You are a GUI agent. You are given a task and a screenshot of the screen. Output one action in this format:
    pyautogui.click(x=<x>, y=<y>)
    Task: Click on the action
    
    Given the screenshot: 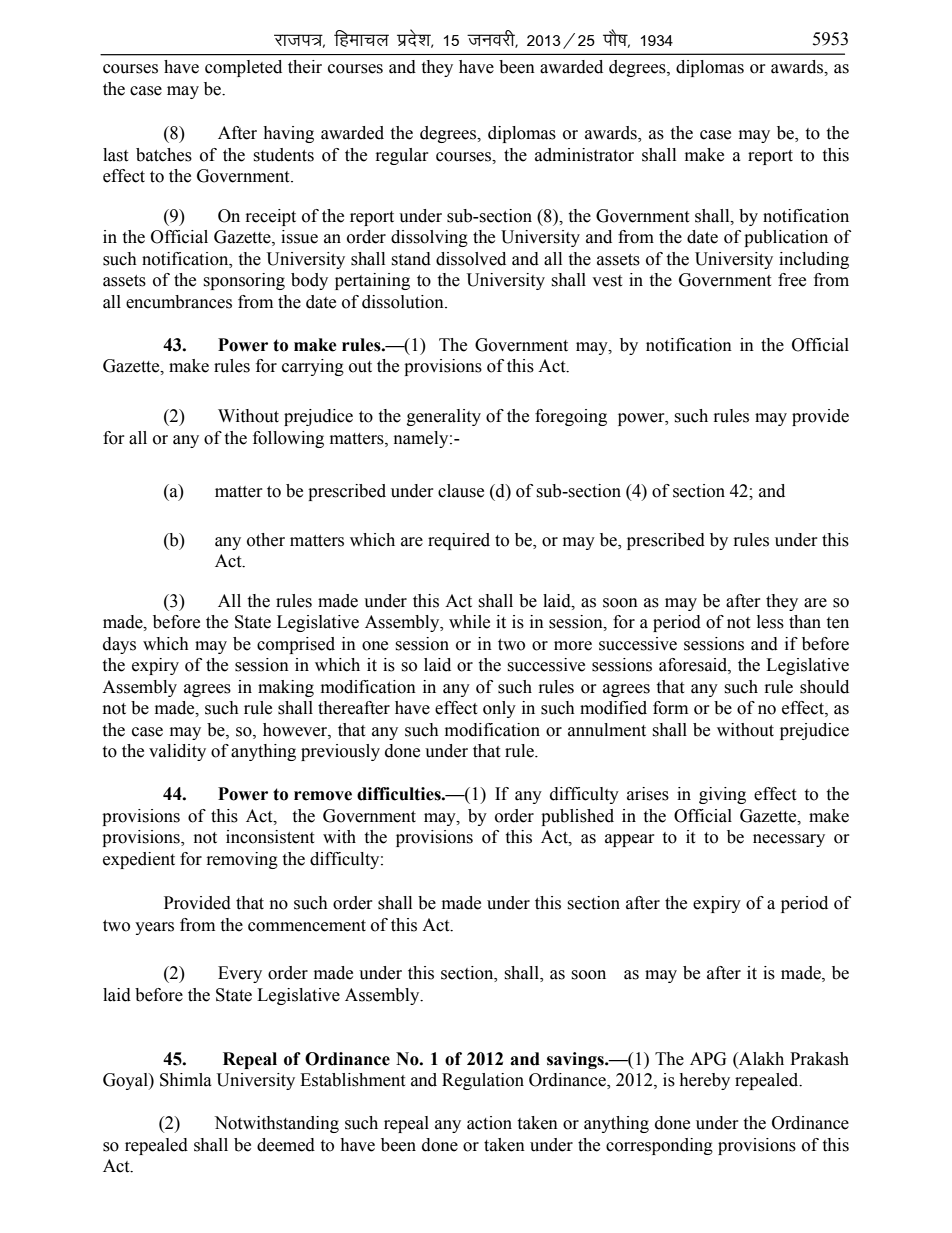 What is the action you would take?
    pyautogui.click(x=489, y=1123)
